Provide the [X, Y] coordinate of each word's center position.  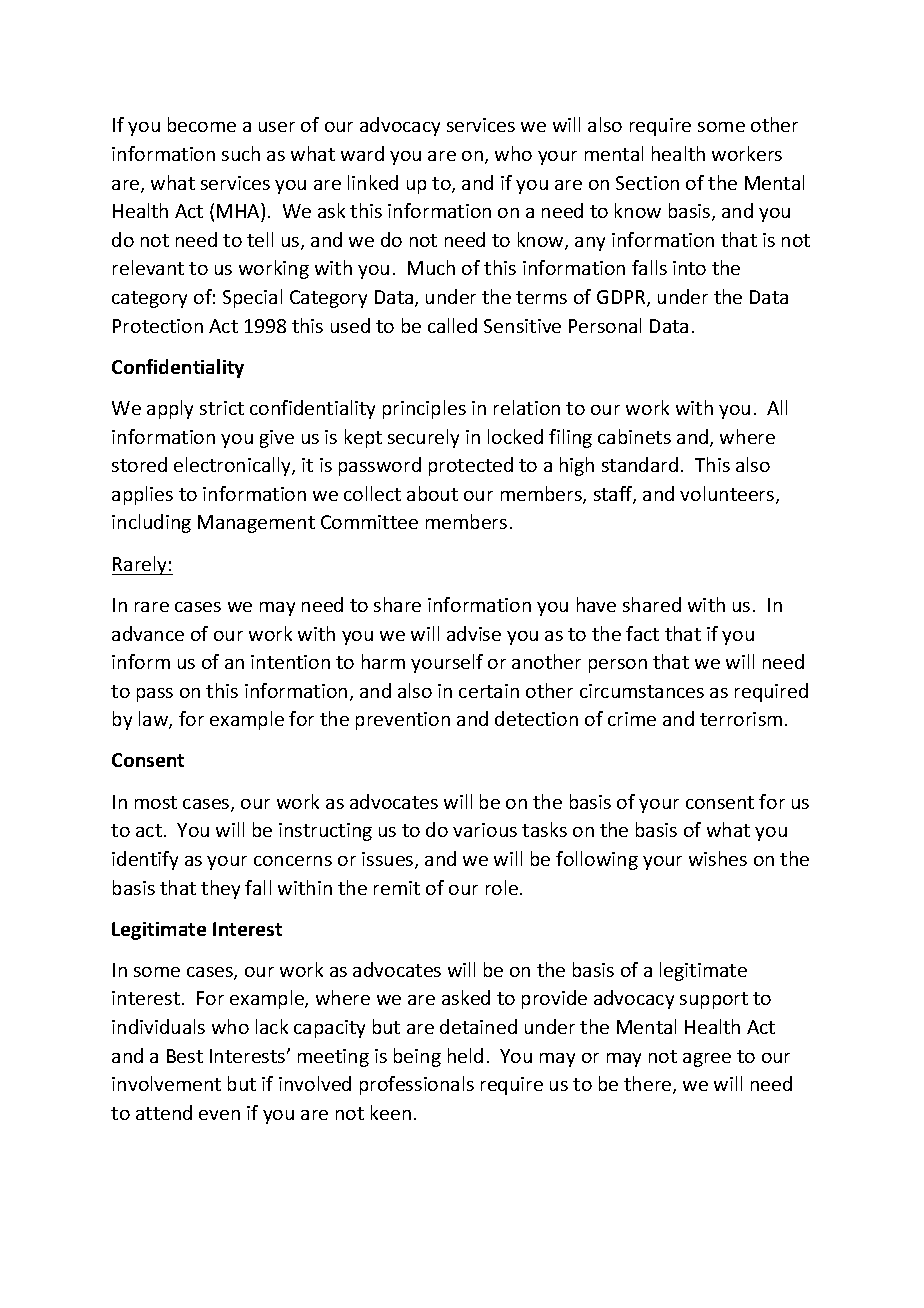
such [241, 153]
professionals [417, 1085]
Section [647, 183]
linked [373, 182]
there [649, 1085]
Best [185, 1056]
